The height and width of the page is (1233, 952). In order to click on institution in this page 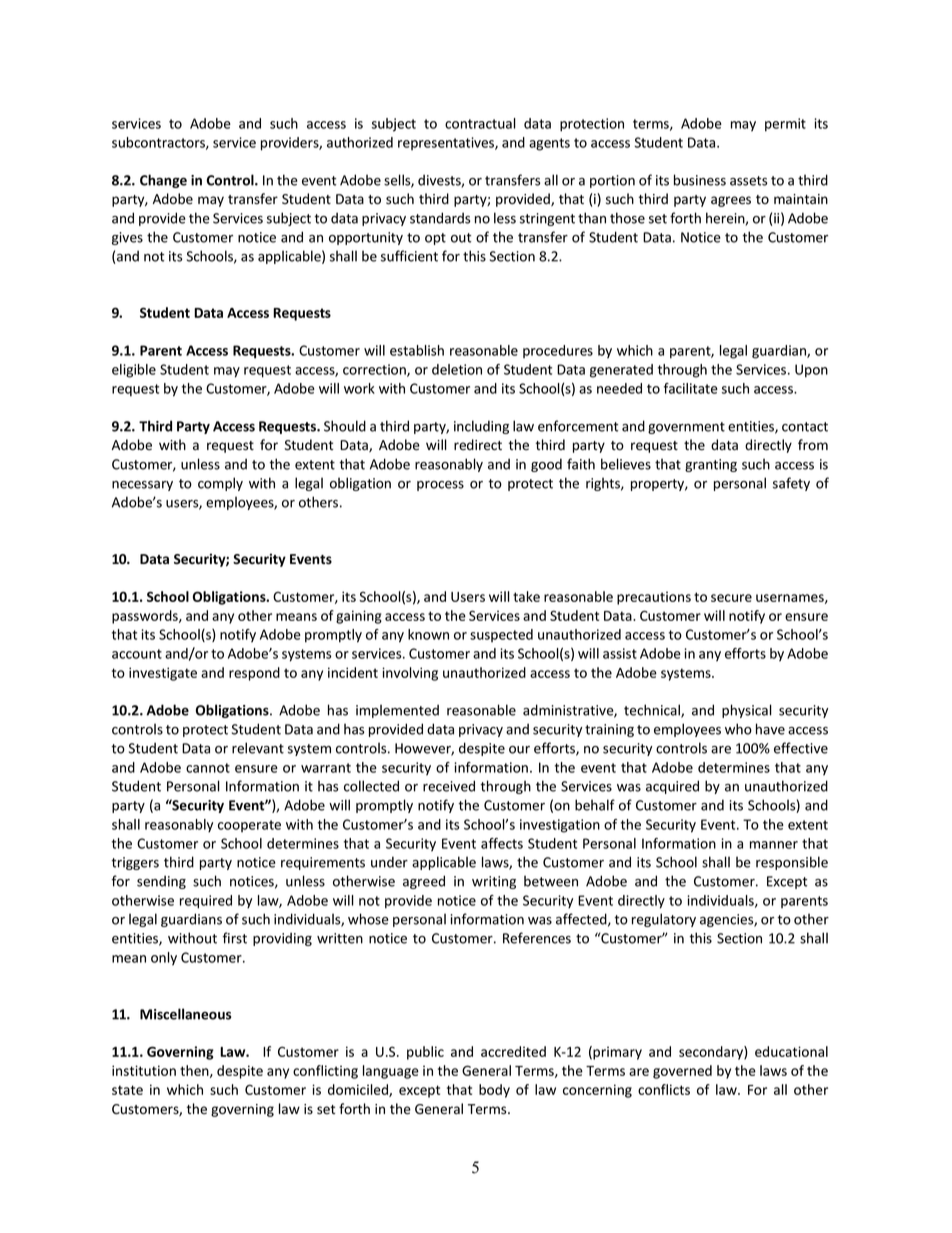, I will do `click(144, 1070)`.
